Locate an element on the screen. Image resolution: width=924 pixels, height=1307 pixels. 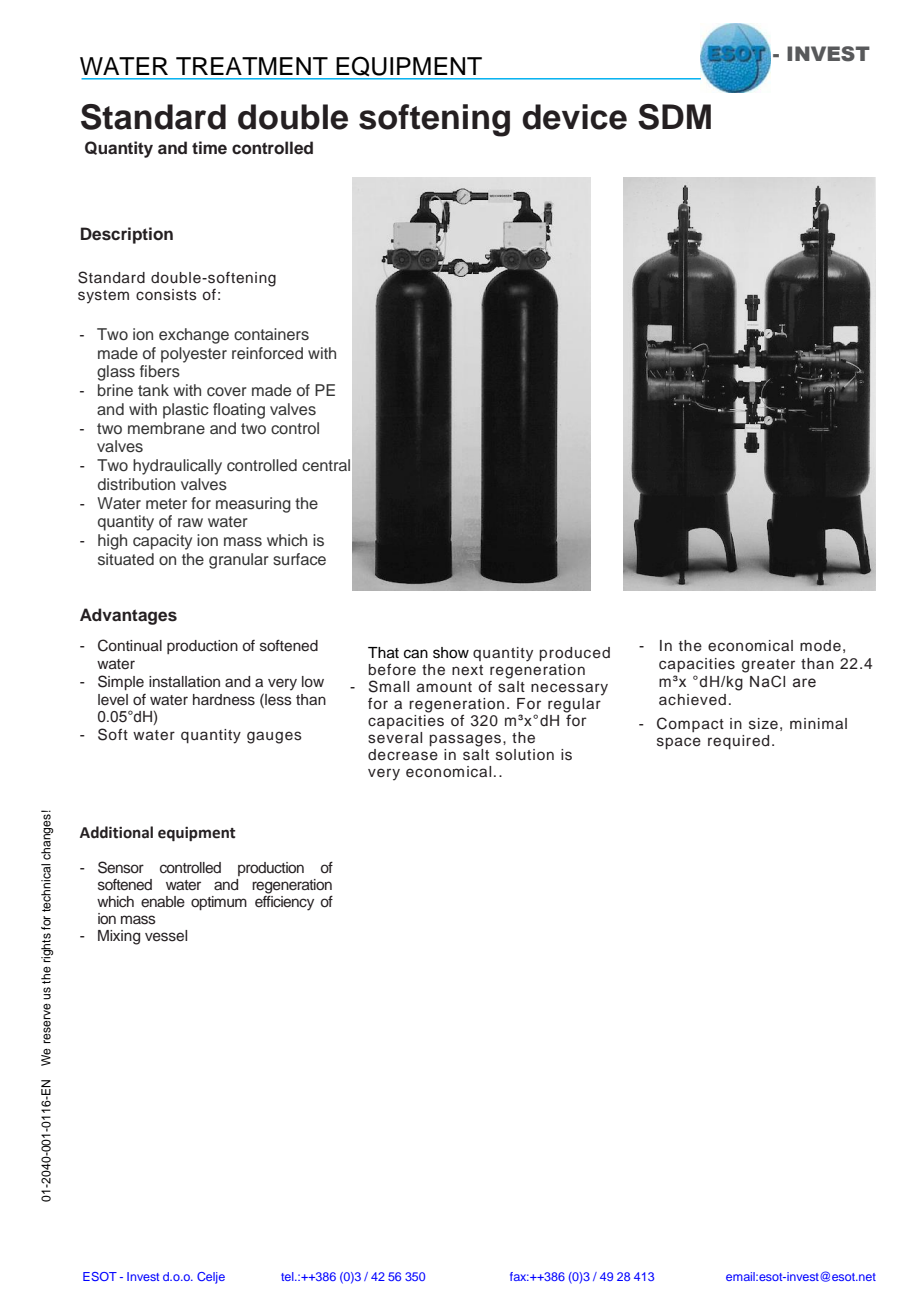
device is located at coordinates (574, 117).
